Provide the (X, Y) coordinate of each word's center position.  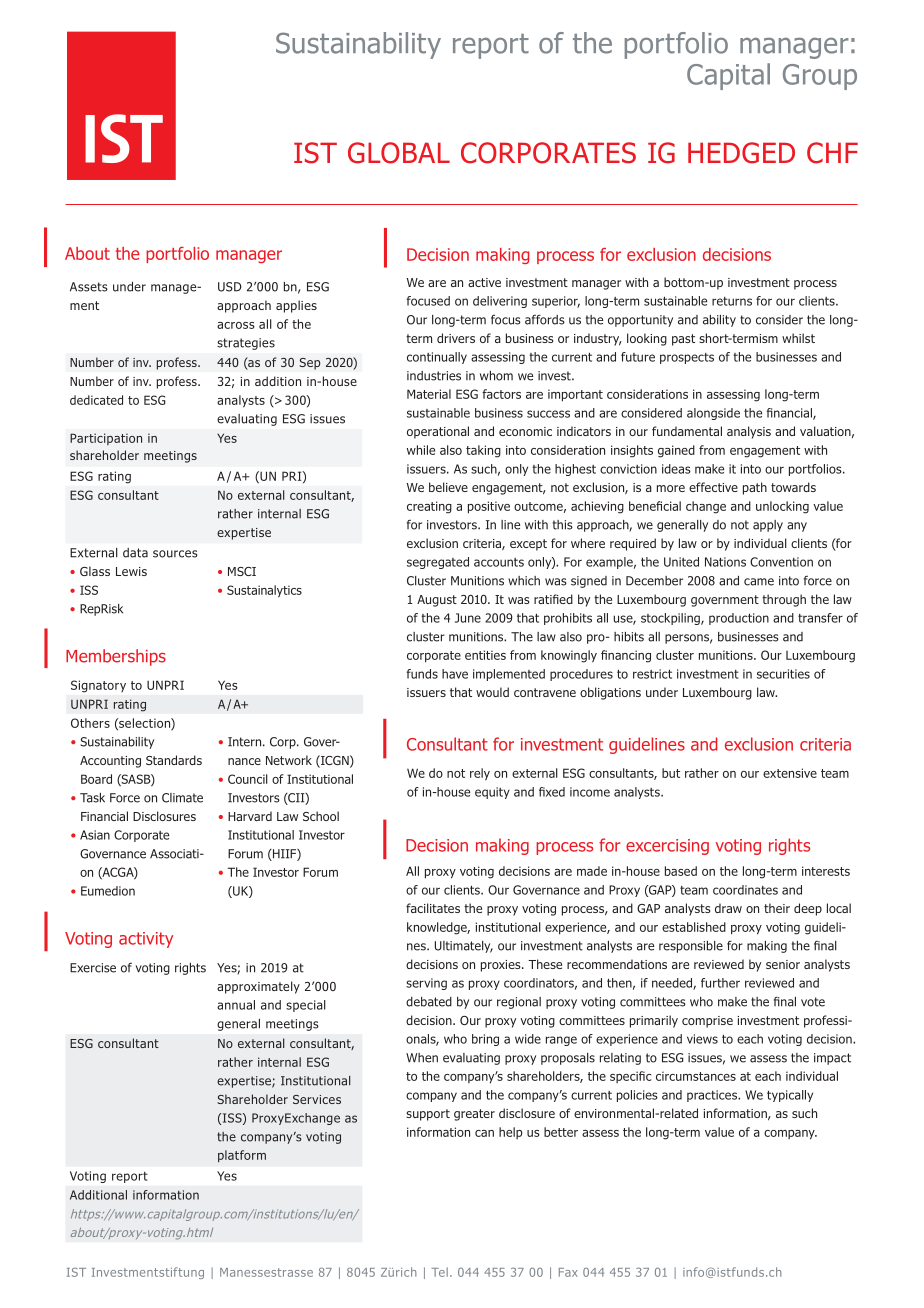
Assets (89, 287)
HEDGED (741, 153)
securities (783, 674)
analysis (749, 432)
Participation (106, 439)
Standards (174, 760)
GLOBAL (399, 153)
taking (483, 451)
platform (242, 1156)
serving (426, 984)
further (720, 983)
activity (146, 940)
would (492, 692)
